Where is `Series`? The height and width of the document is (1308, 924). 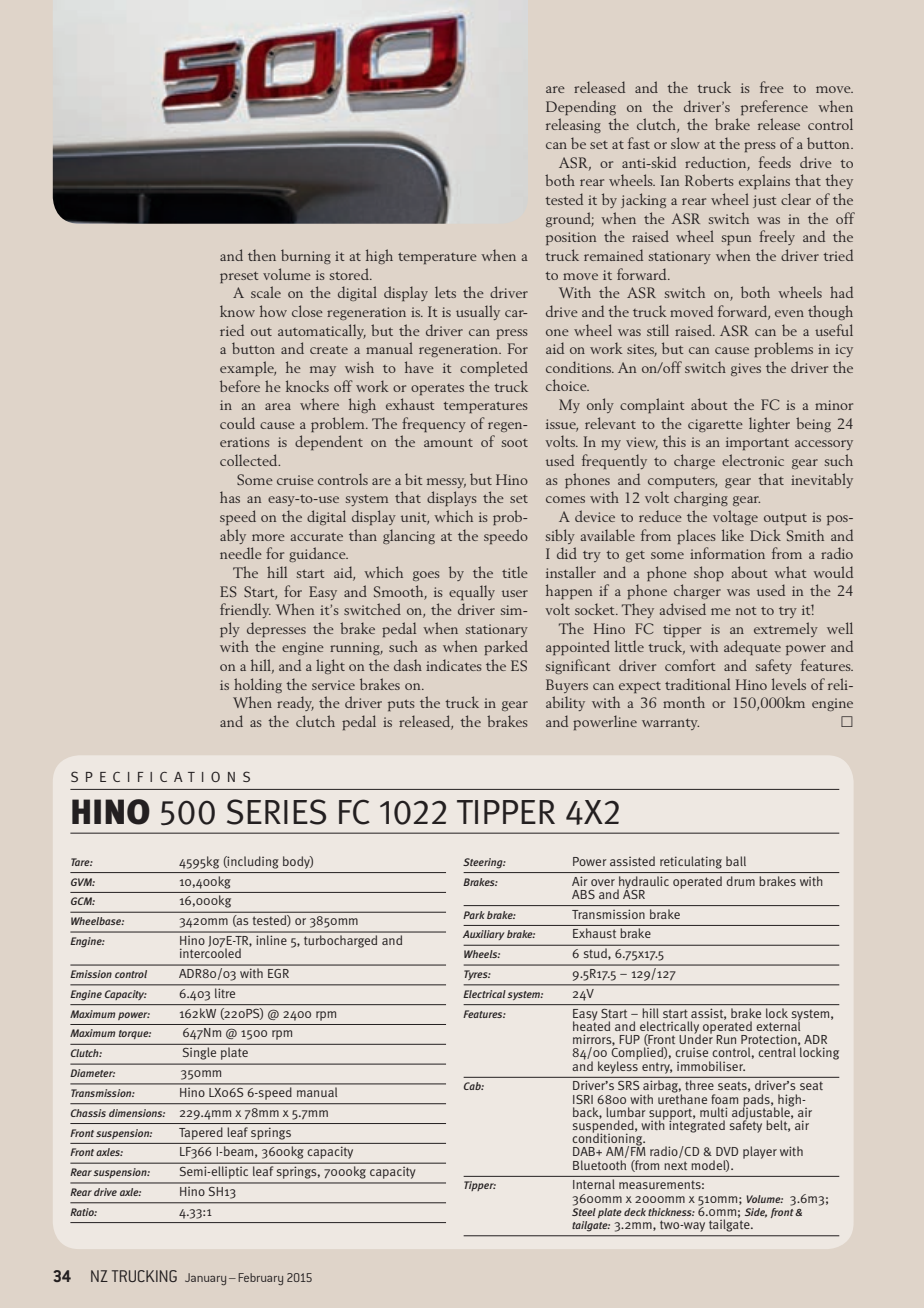
Series is located at coordinates (276, 812).
